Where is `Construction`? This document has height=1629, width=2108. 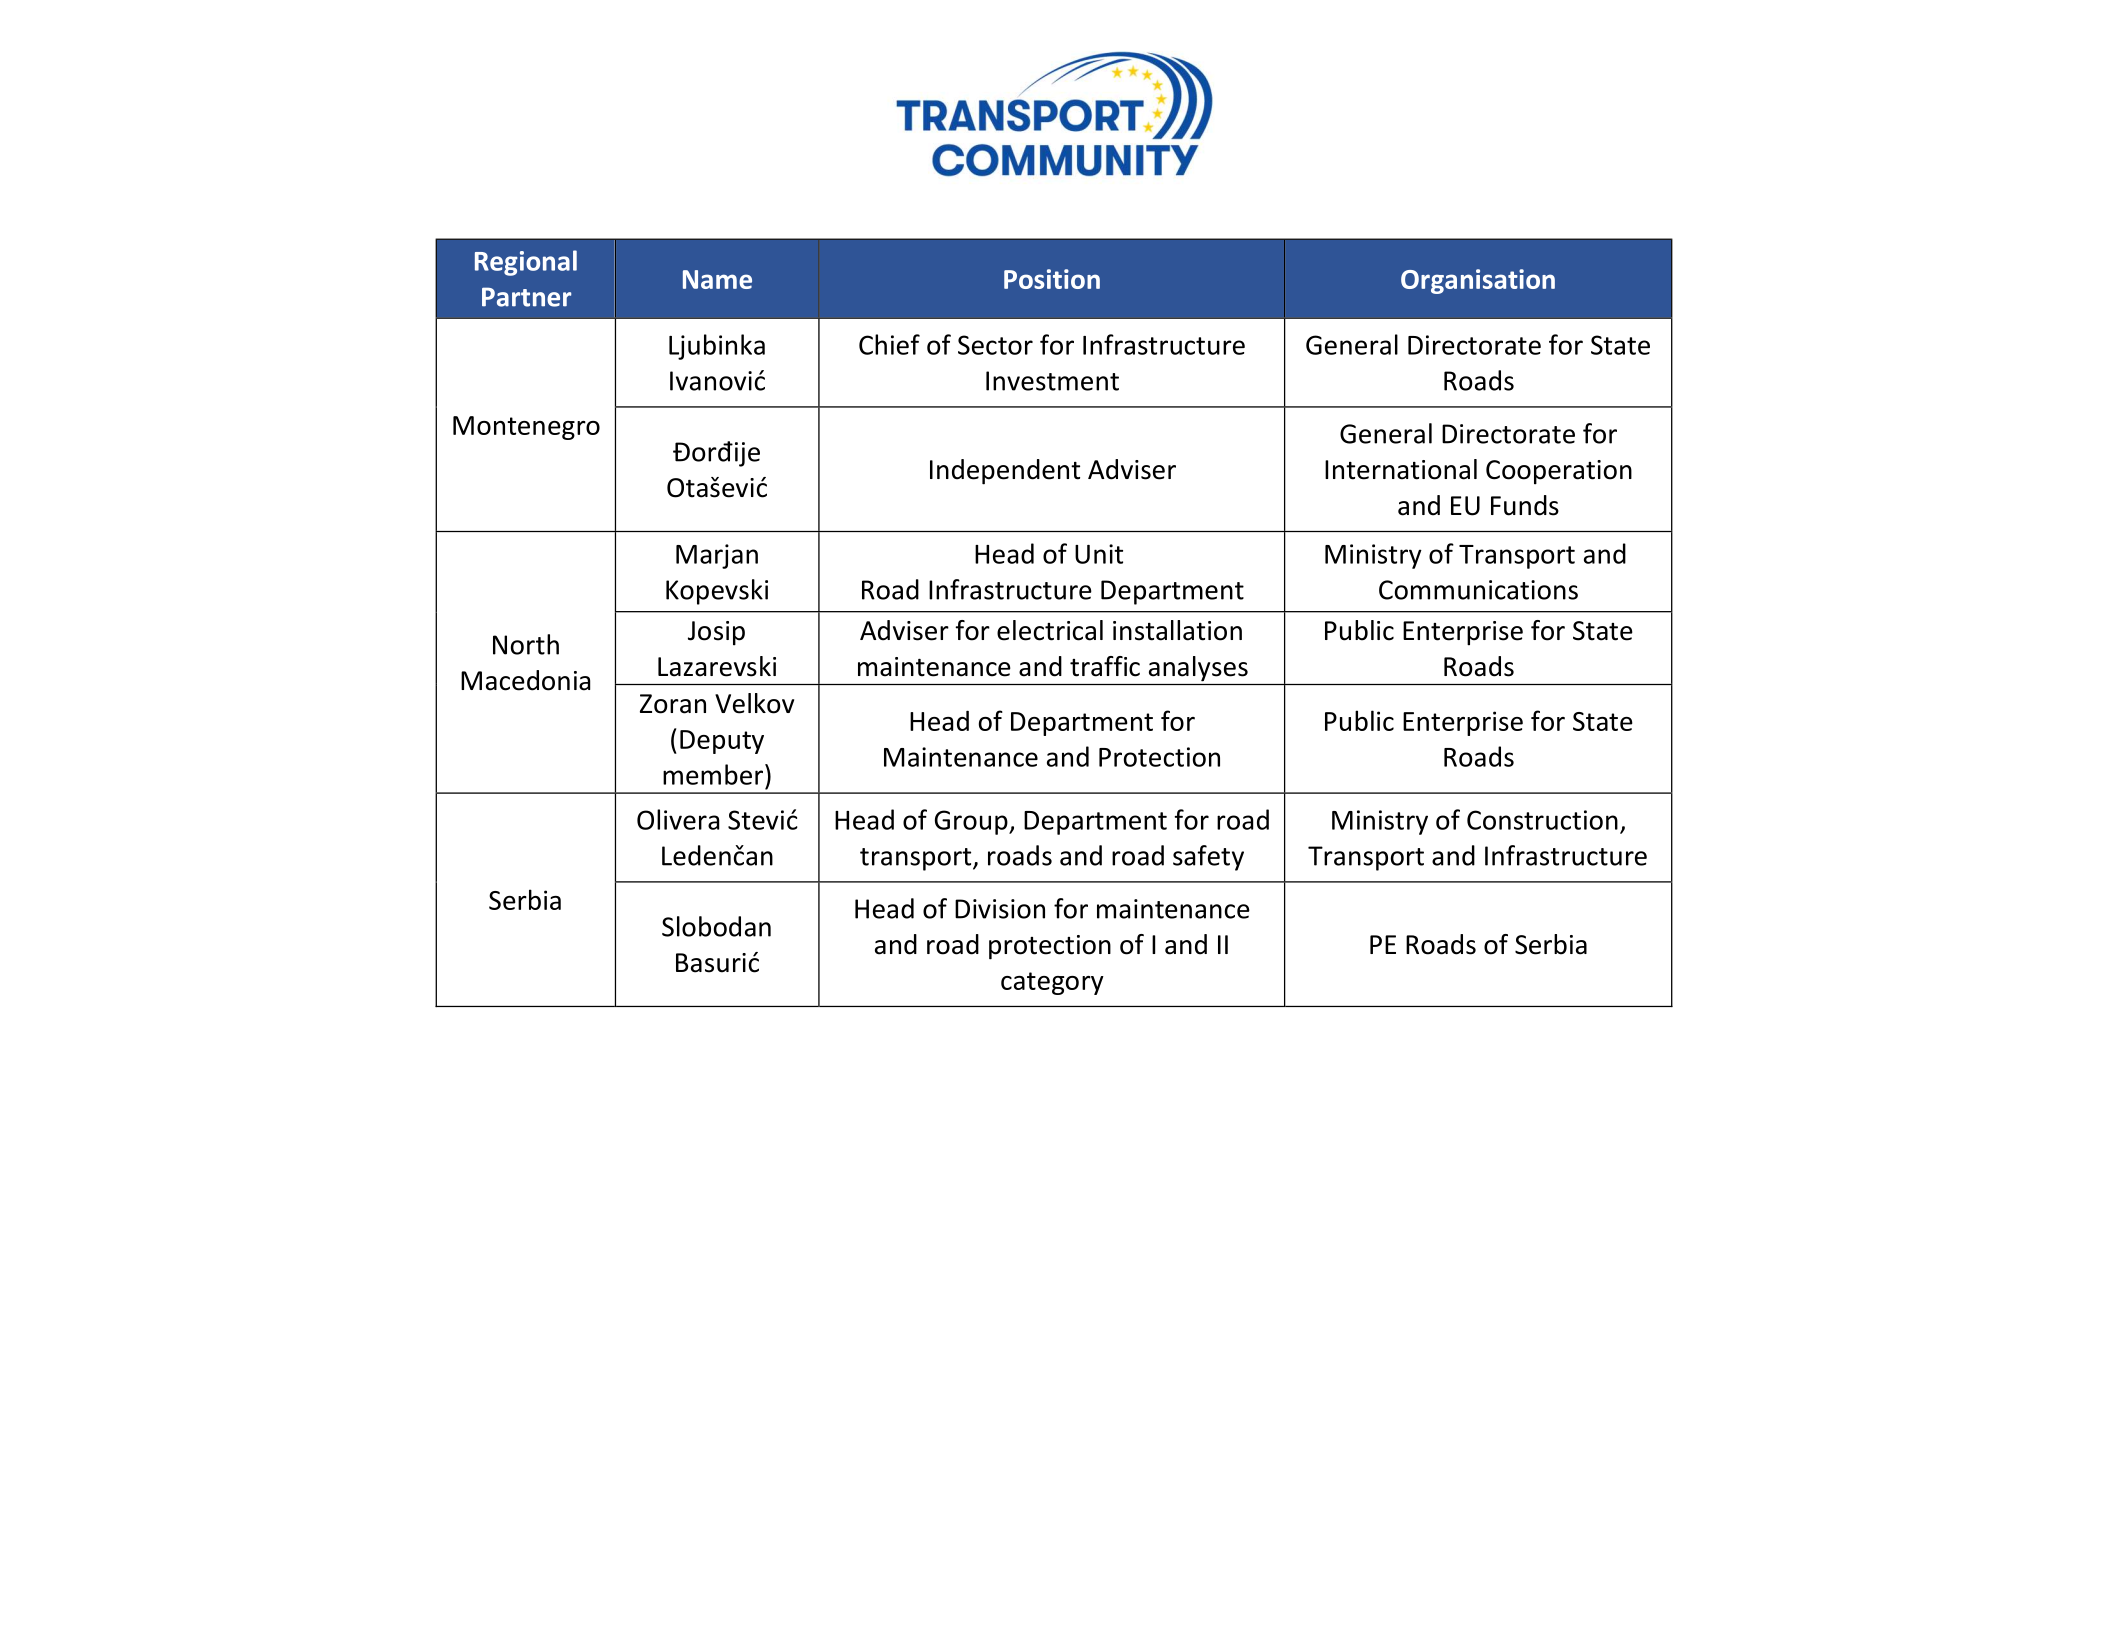
Construction is located at coordinates (1542, 820).
